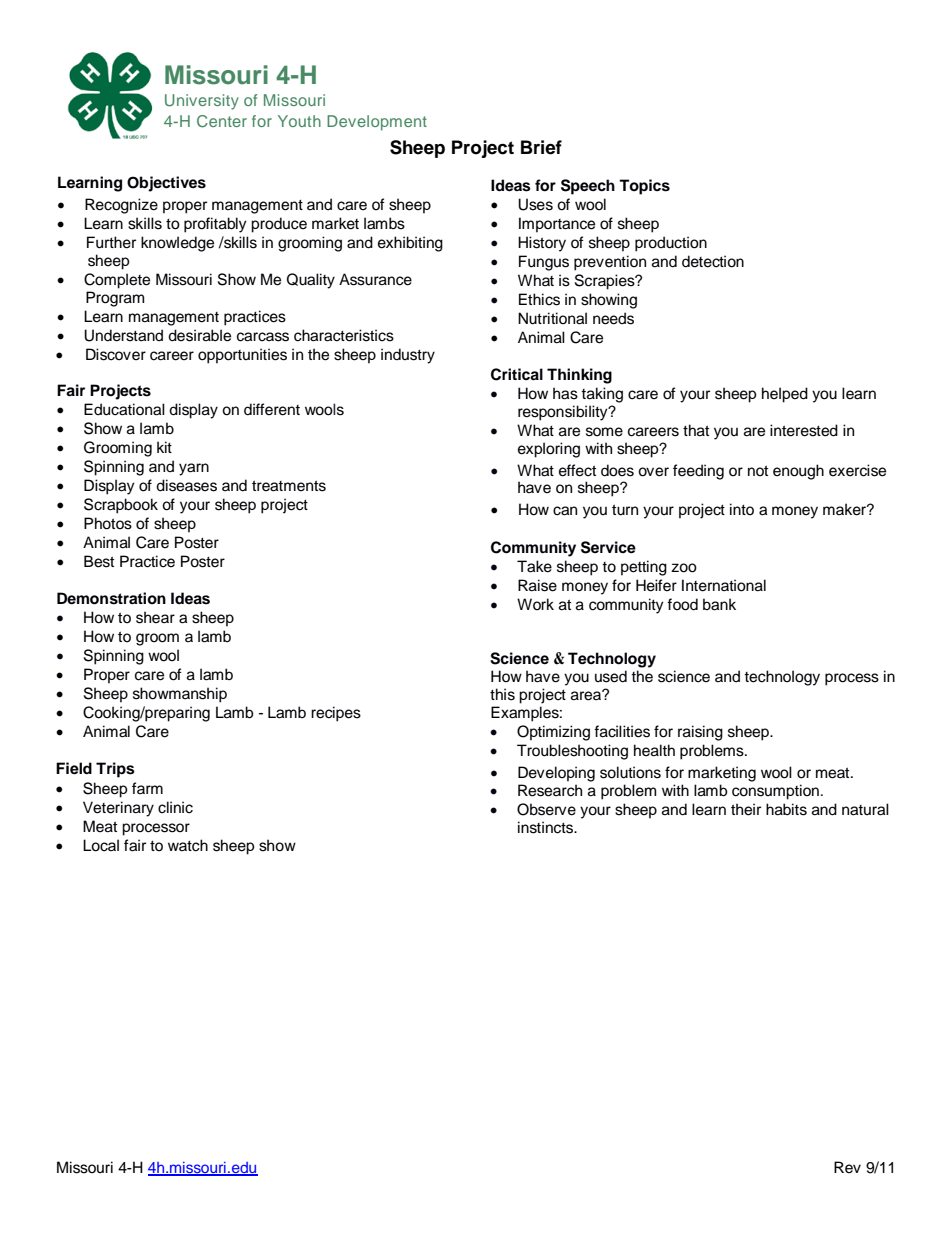 This screenshot has height=1233, width=952. What do you see at coordinates (541, 147) in the screenshot?
I see `Brief` at bounding box center [541, 147].
